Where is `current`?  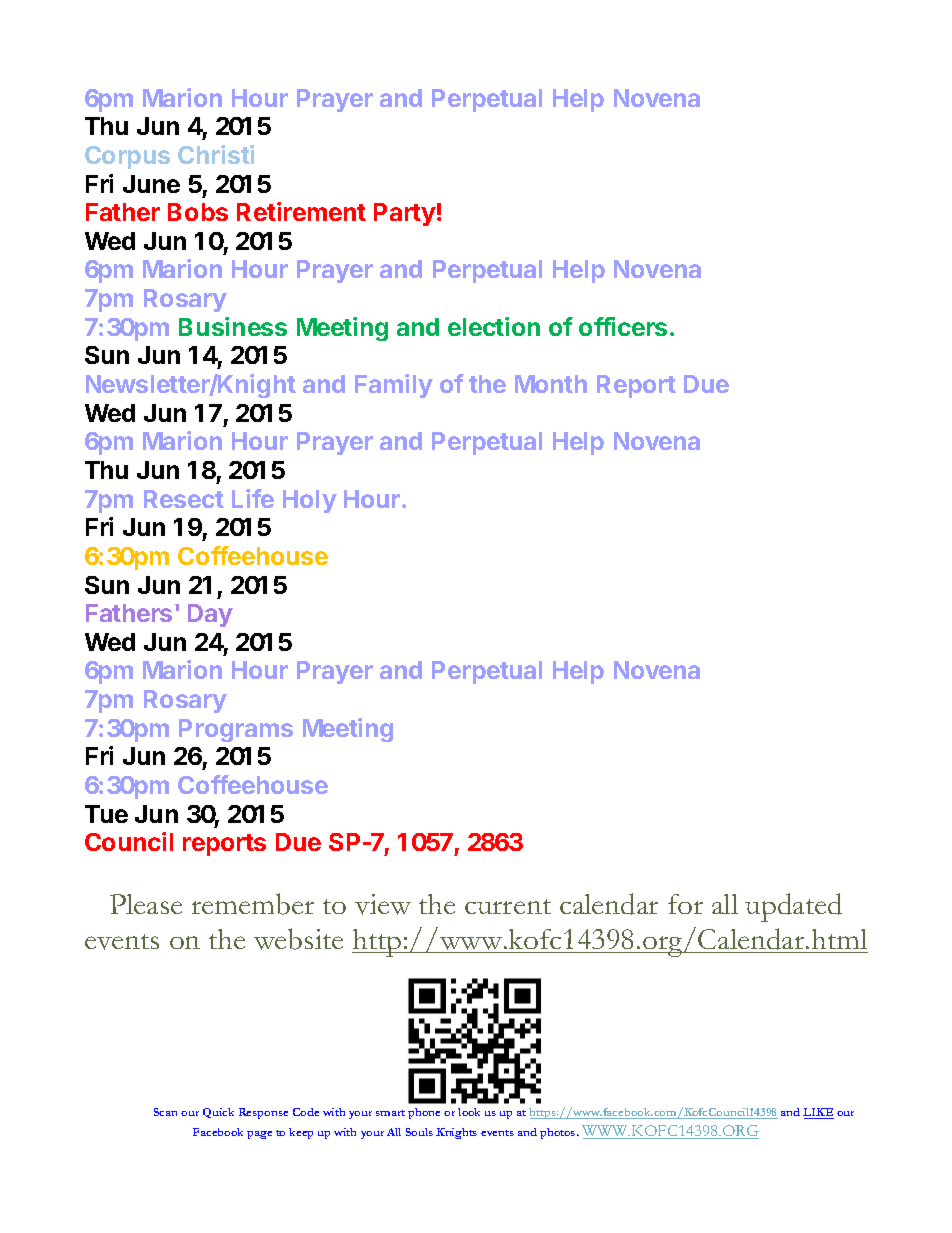 current is located at coordinates (508, 906).
